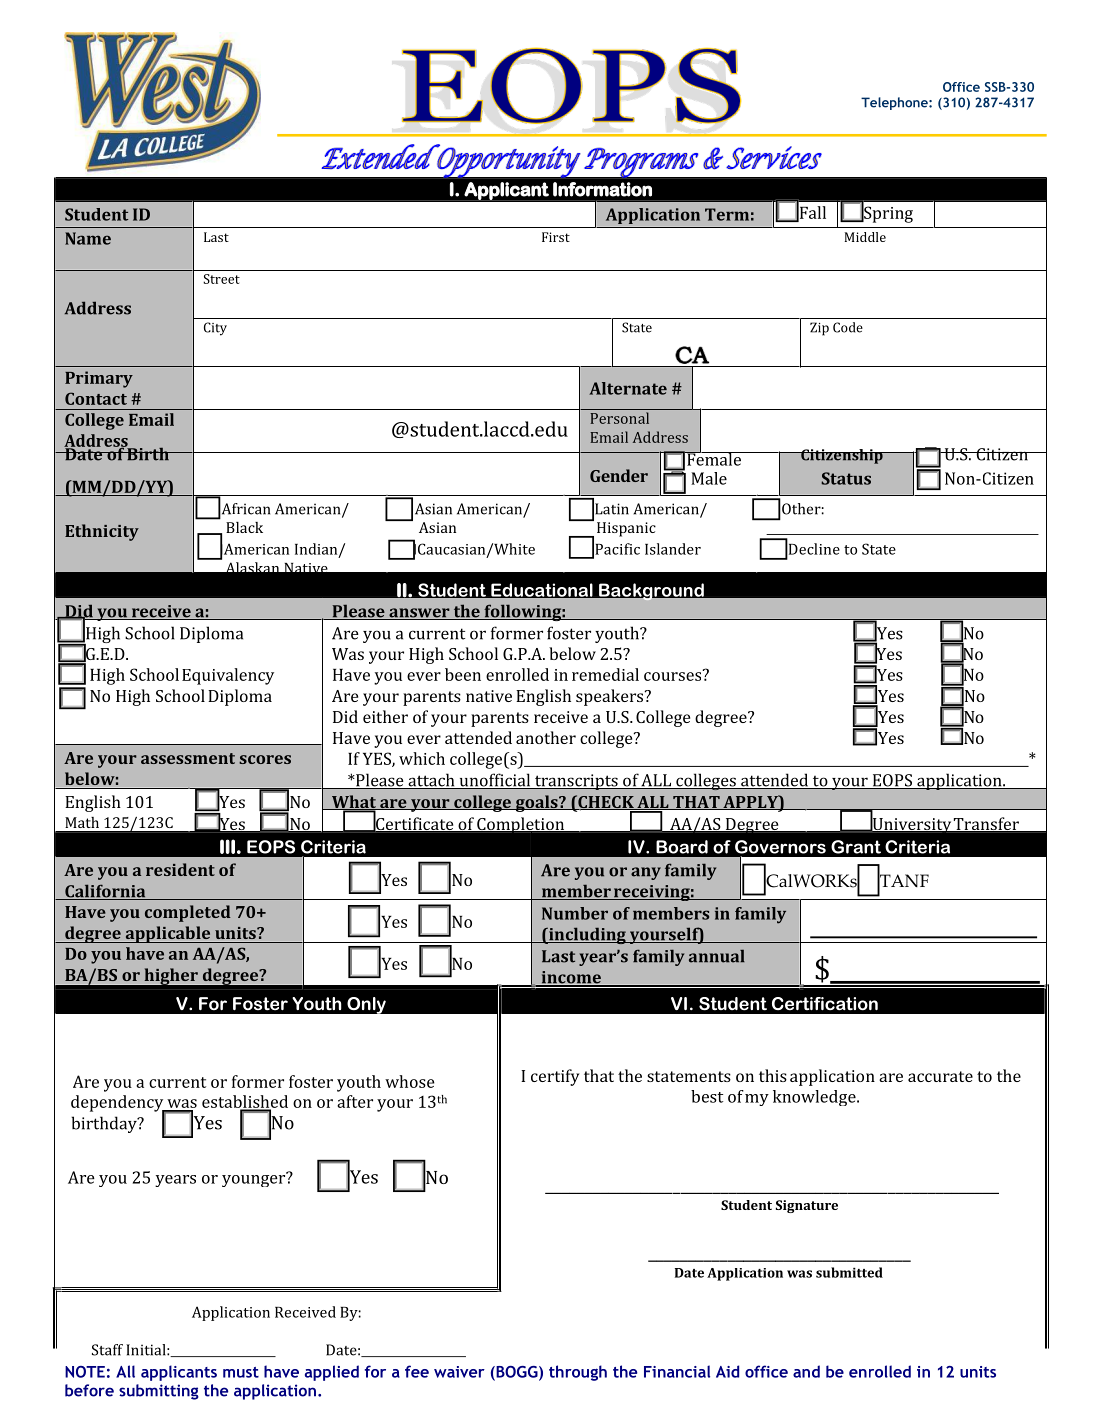 The image size is (1095, 1417). Describe the element at coordinates (221, 279) in the page. I see `Street` at that location.
